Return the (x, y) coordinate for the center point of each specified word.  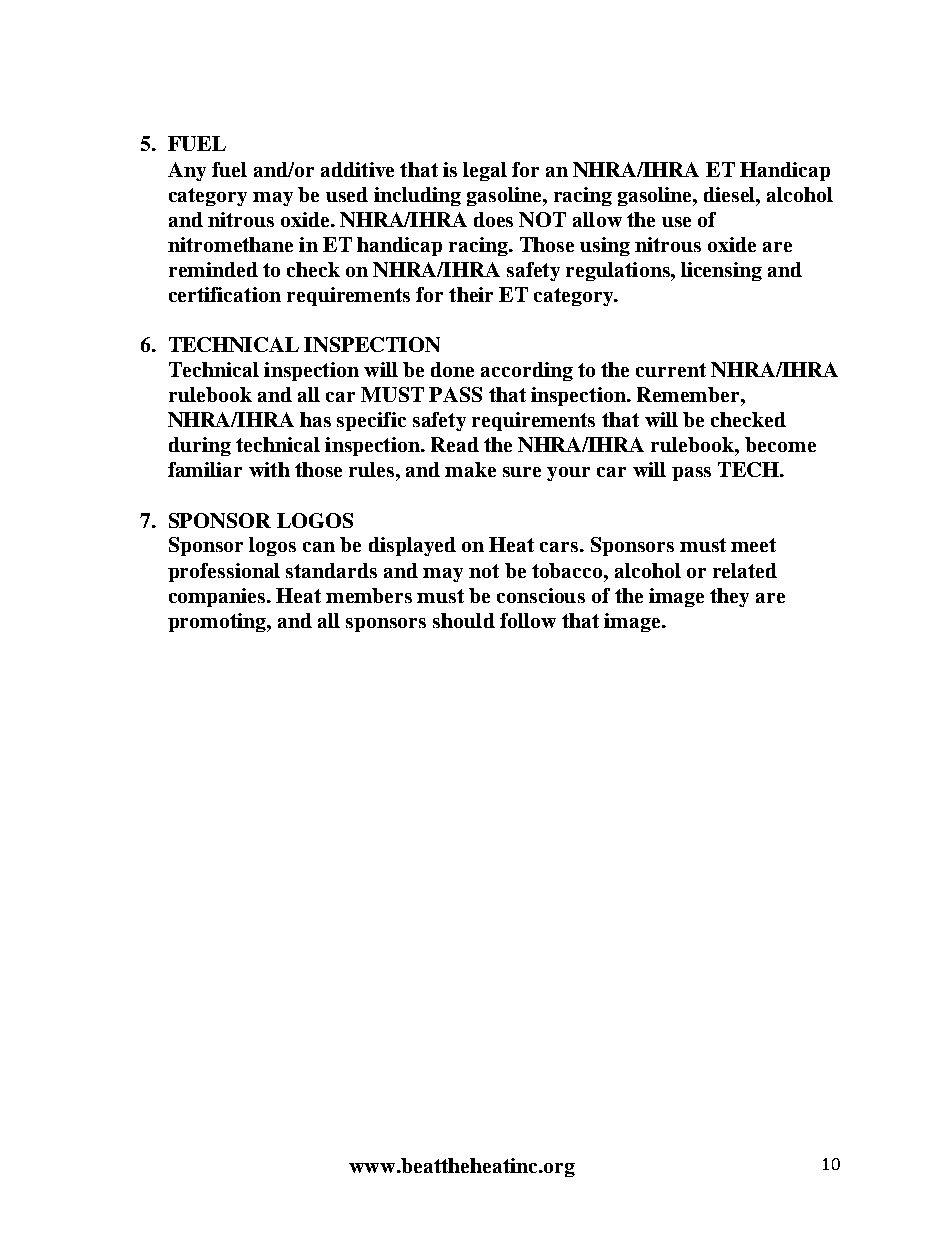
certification (225, 294)
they (729, 597)
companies (218, 597)
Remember (689, 394)
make (470, 469)
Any (187, 171)
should (464, 620)
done (452, 369)
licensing (721, 271)
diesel (730, 194)
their (471, 294)
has (315, 419)
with (269, 469)
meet (753, 545)
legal (485, 171)
